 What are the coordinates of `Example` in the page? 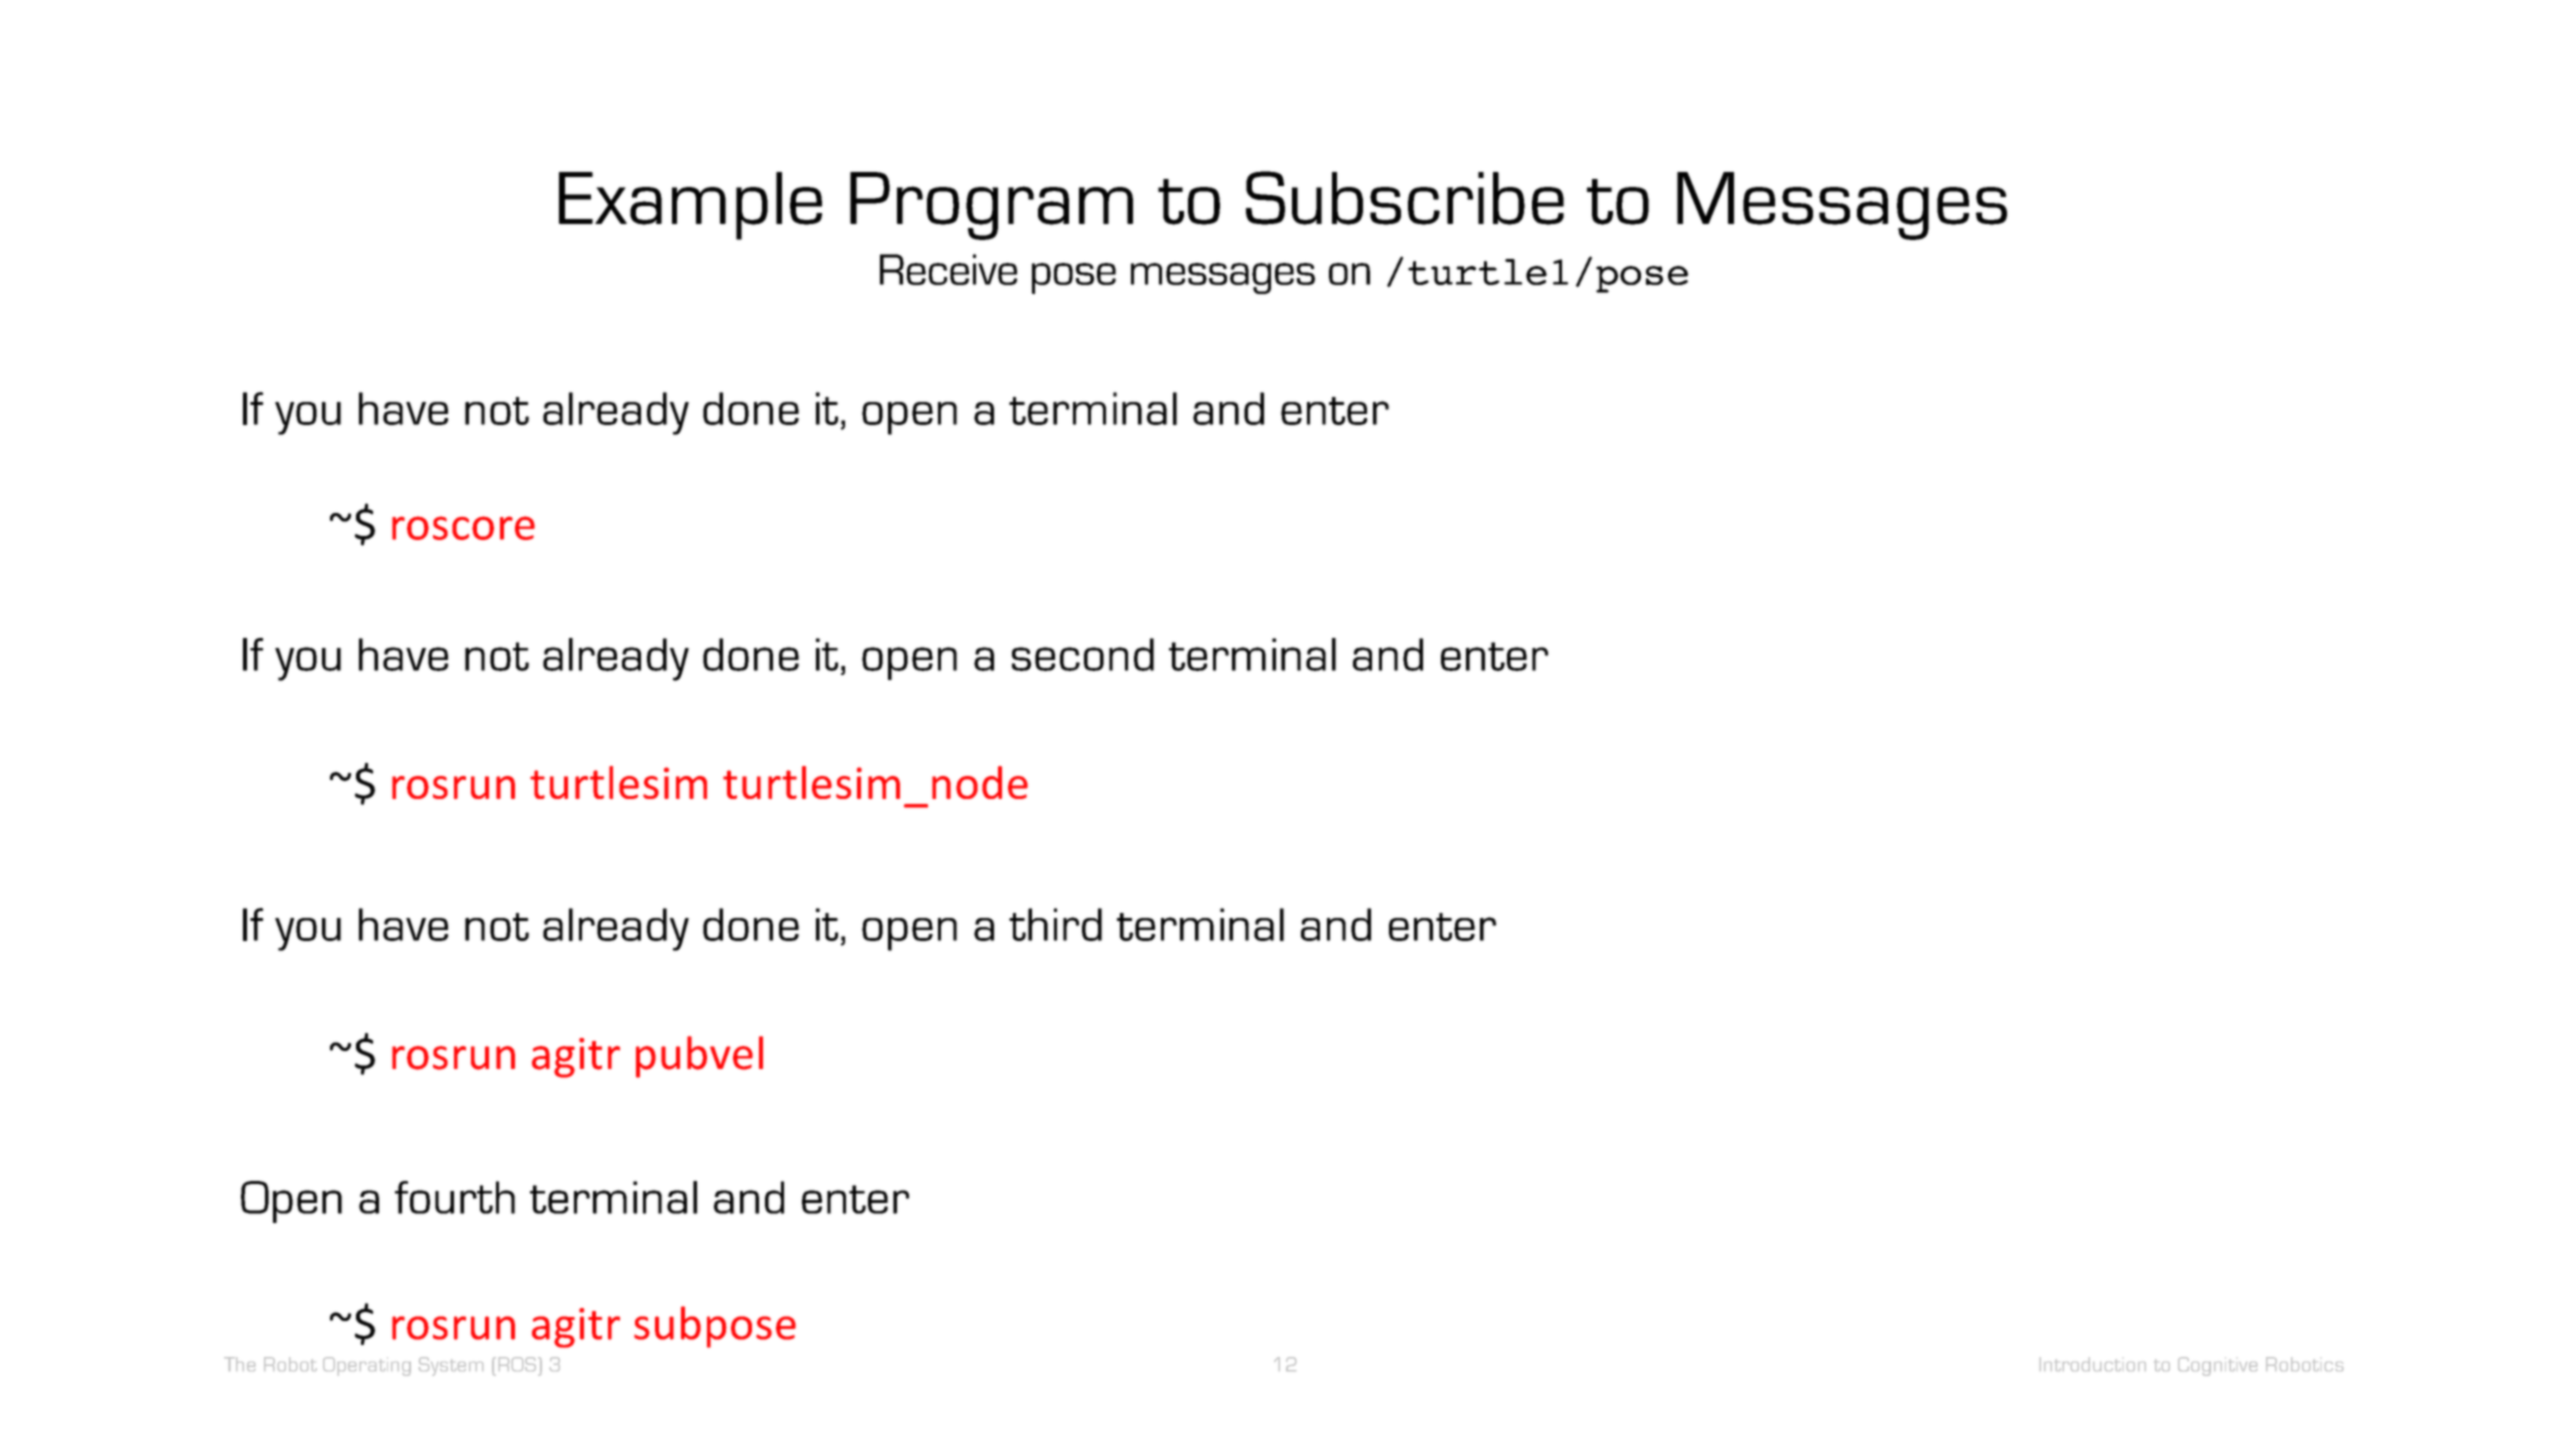 It's located at (690, 206).
